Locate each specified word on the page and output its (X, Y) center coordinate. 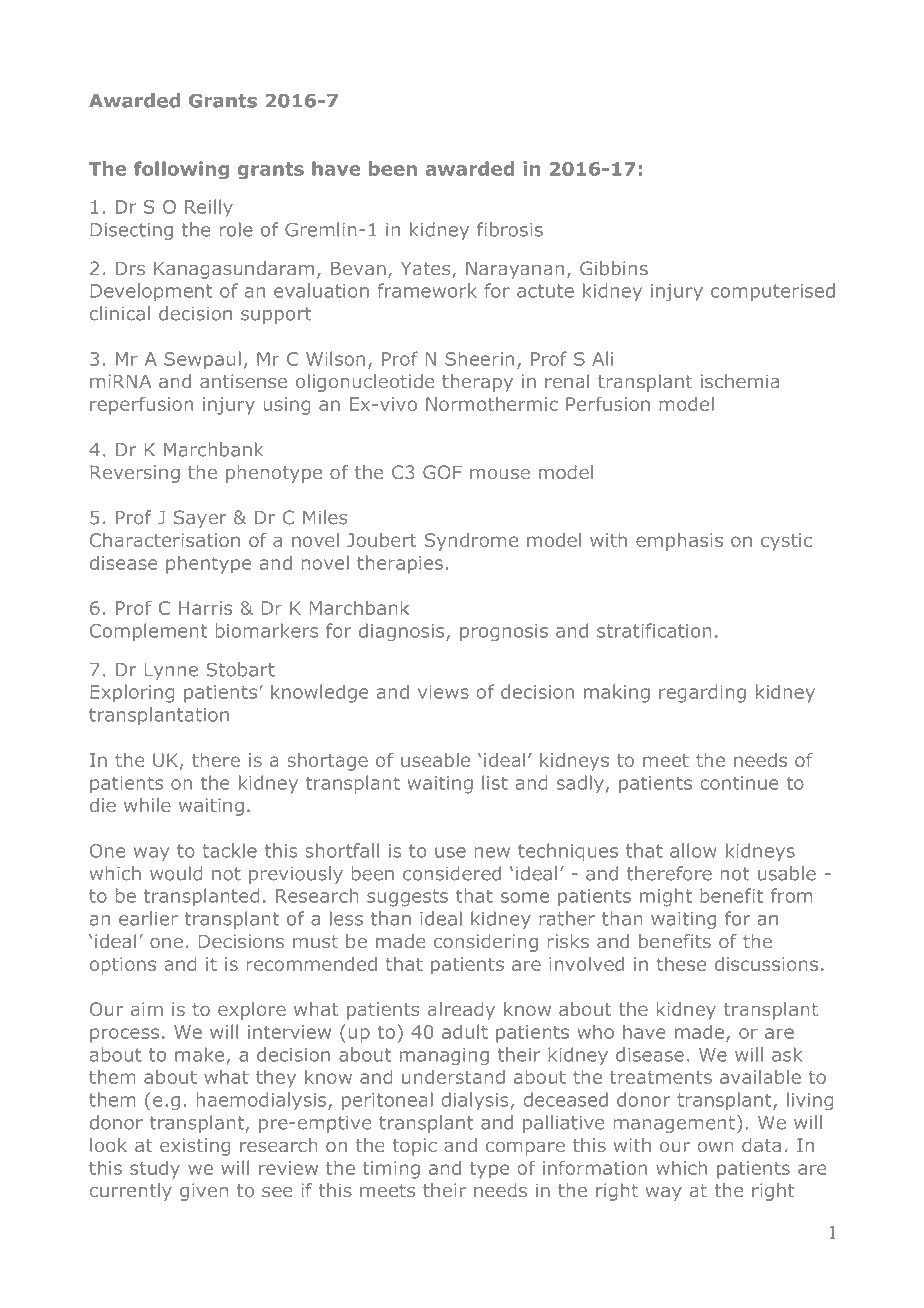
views (443, 692)
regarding (702, 693)
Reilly (209, 208)
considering (486, 943)
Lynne (171, 671)
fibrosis (510, 229)
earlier (148, 918)
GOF (442, 472)
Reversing (135, 474)
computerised (773, 292)
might (666, 897)
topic (415, 1147)
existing (195, 1147)
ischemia (740, 381)
